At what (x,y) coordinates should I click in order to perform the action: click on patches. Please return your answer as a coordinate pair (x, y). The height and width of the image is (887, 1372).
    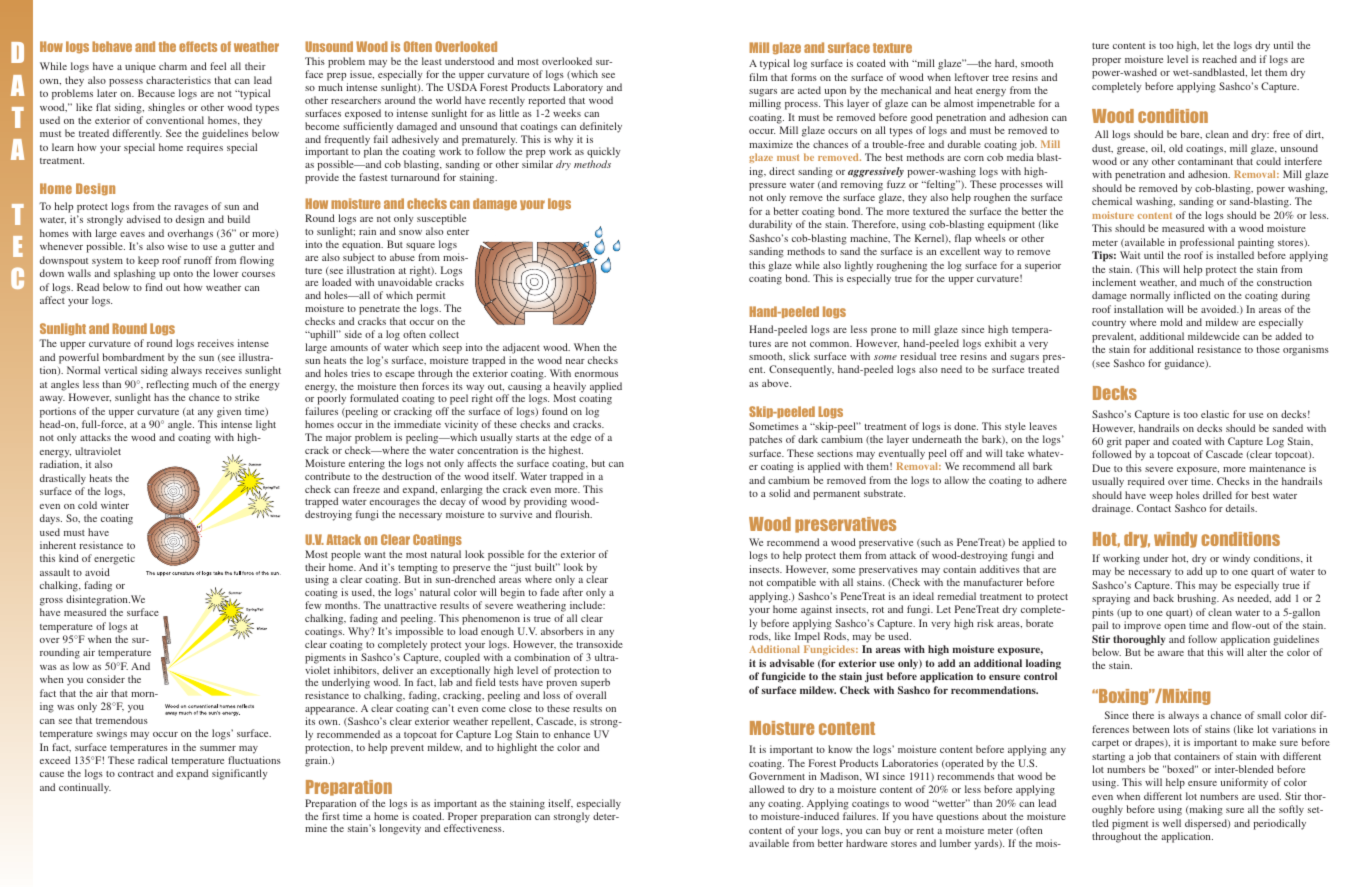
    Looking at the image, I should click on (765, 440).
